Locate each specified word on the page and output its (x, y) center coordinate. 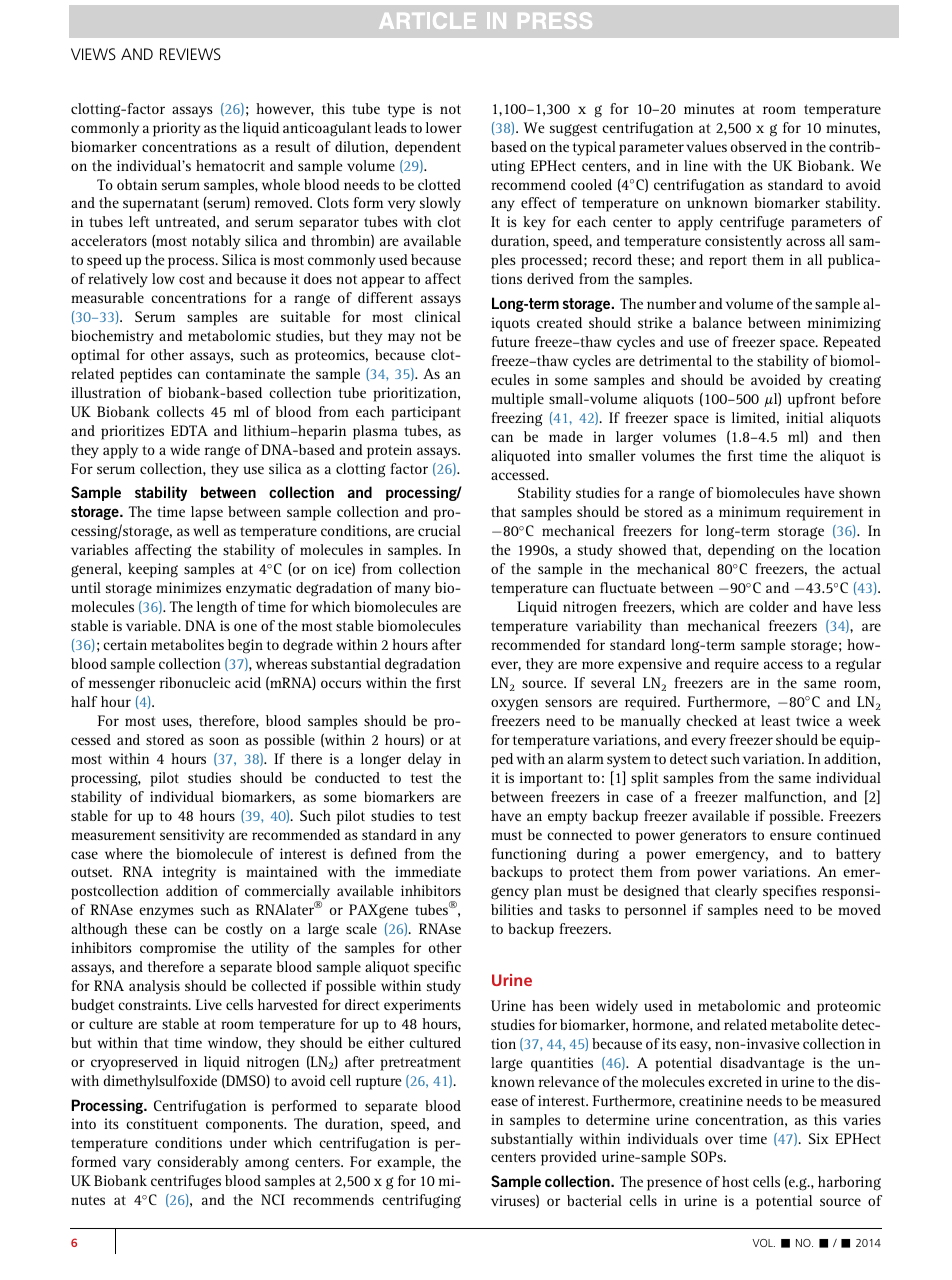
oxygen (514, 704)
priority (176, 129)
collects (180, 411)
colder (769, 606)
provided (569, 1158)
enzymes (166, 913)
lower (444, 127)
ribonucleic (195, 682)
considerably (198, 1163)
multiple (517, 400)
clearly (736, 892)
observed (759, 146)
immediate (428, 871)
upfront (811, 400)
